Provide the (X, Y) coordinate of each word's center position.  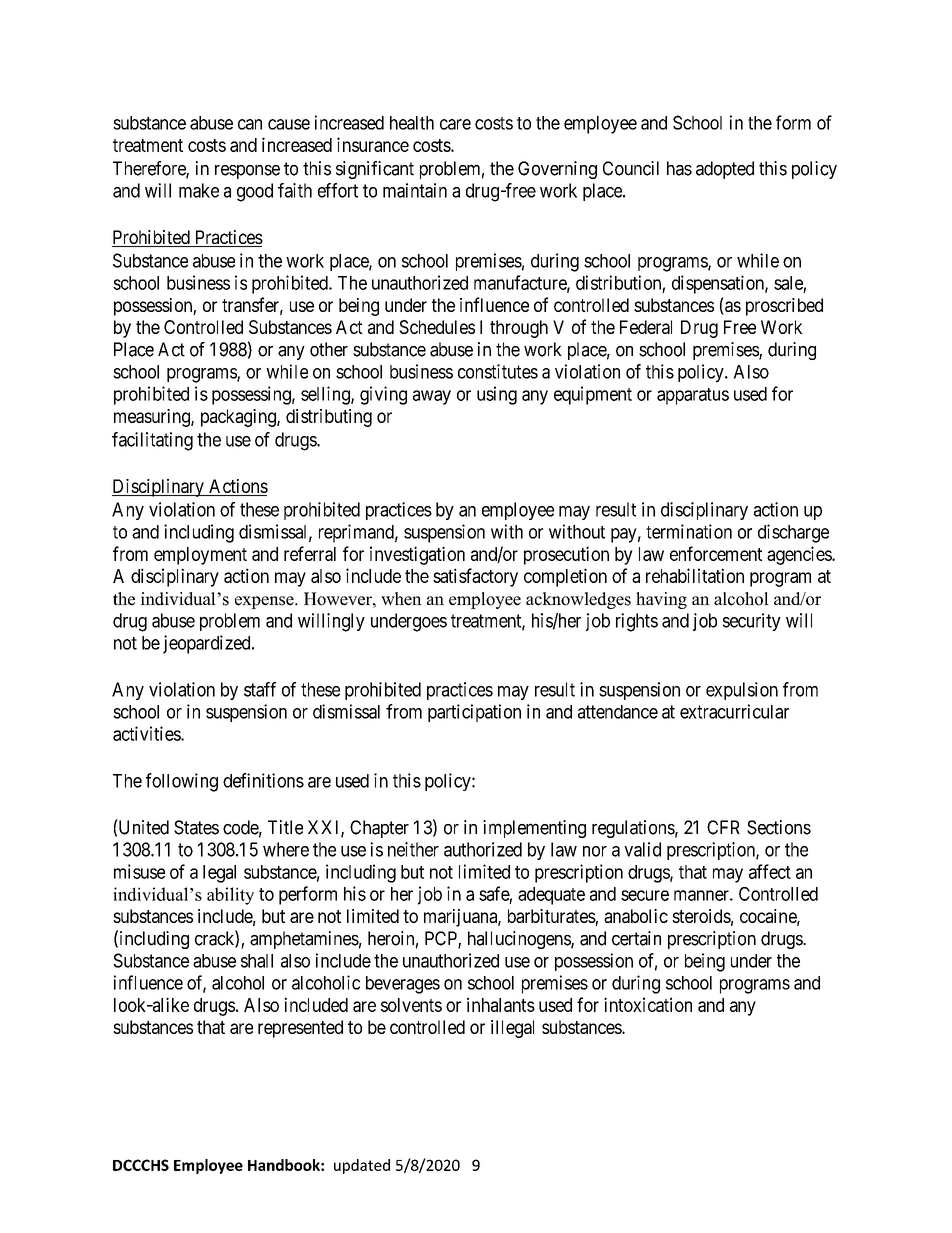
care (455, 124)
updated (362, 1166)
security (752, 622)
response (247, 172)
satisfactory (475, 577)
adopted (725, 170)
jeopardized (208, 644)
